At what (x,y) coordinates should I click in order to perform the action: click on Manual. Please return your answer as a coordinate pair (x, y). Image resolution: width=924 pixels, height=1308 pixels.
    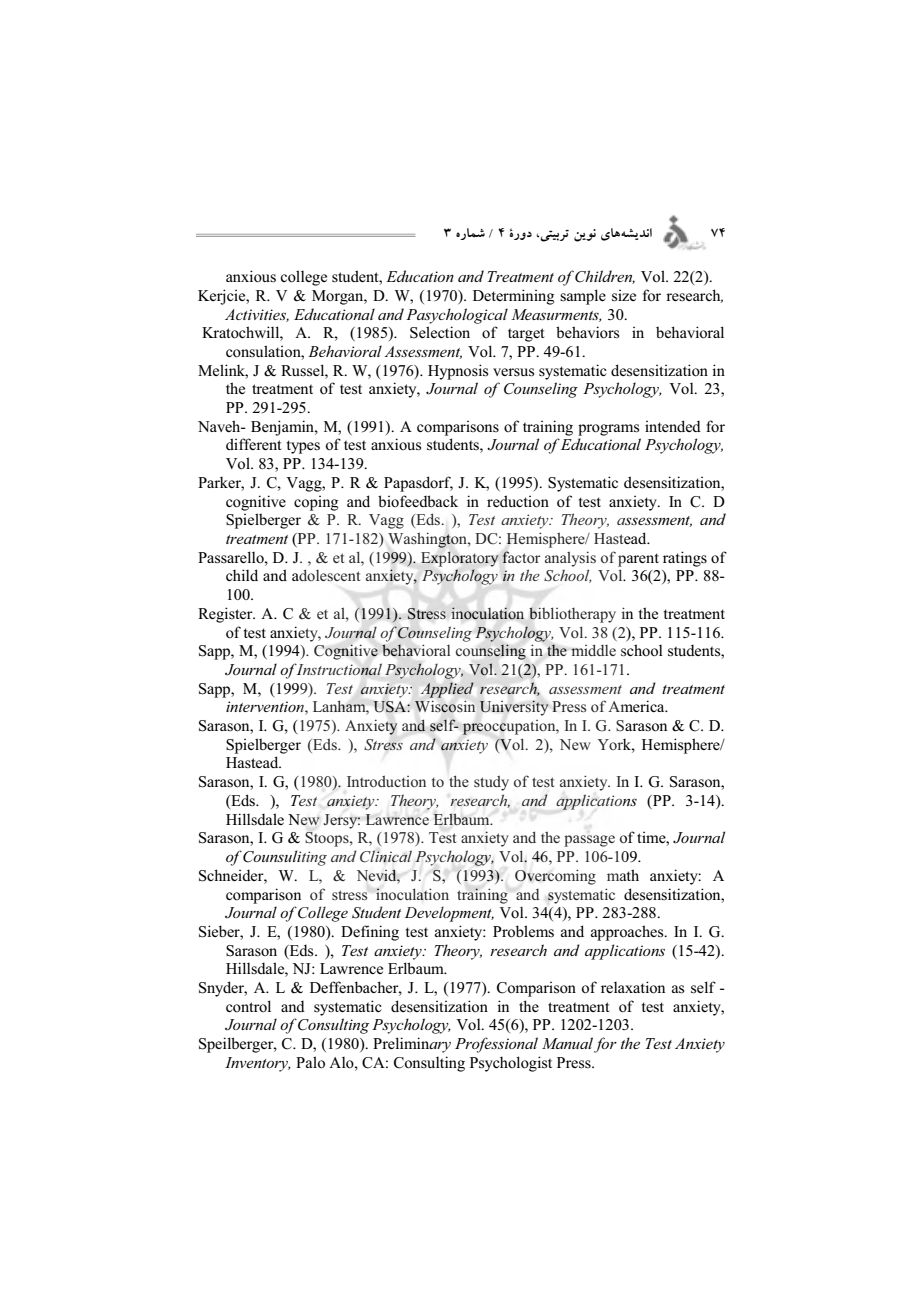
    Looking at the image, I should click on (567, 1043).
